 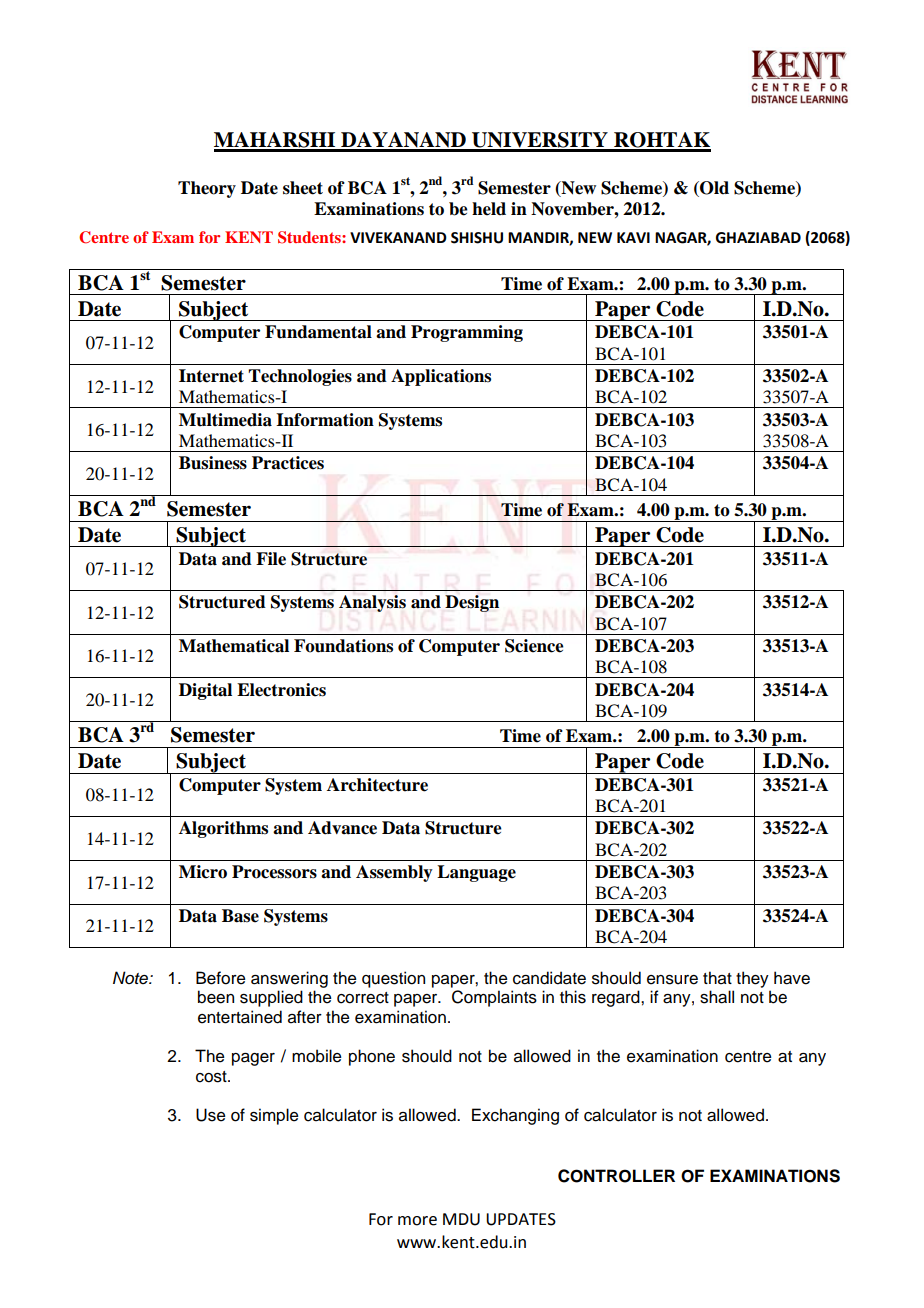 What do you see at coordinates (534, 646) in the screenshot?
I see `Science` at bounding box center [534, 646].
